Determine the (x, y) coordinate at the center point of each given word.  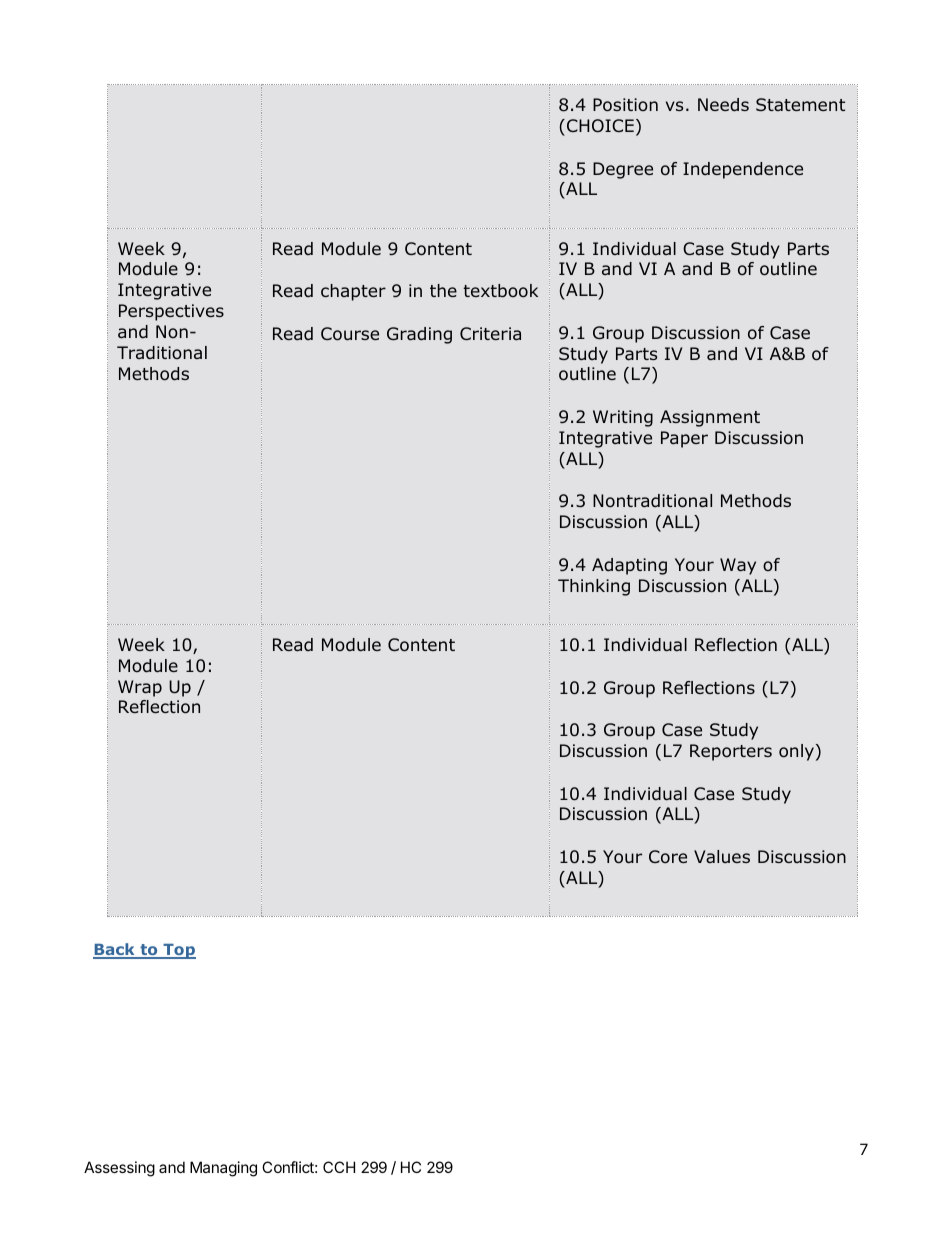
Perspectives (171, 312)
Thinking (594, 587)
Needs (723, 105)
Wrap (140, 688)
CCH (339, 1167)
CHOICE (600, 126)
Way (738, 566)
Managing (223, 1169)
